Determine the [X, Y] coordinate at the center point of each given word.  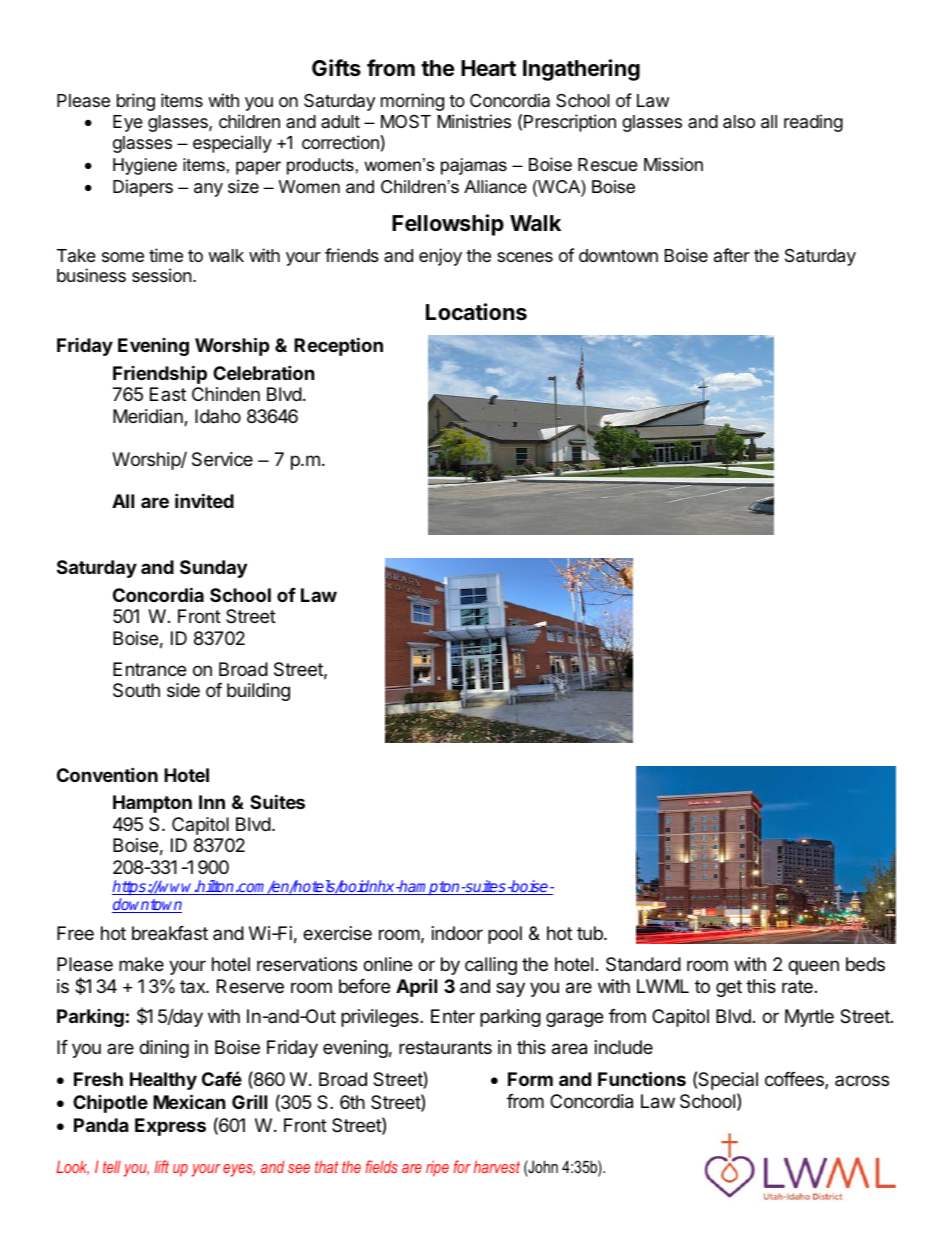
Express [170, 1127]
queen [813, 967]
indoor [457, 933]
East [168, 394]
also [739, 122]
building [258, 692]
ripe [437, 1168]
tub [591, 933]
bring [136, 102]
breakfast [170, 933]
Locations [476, 312]
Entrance [149, 669]
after [732, 255]
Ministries [474, 121]
